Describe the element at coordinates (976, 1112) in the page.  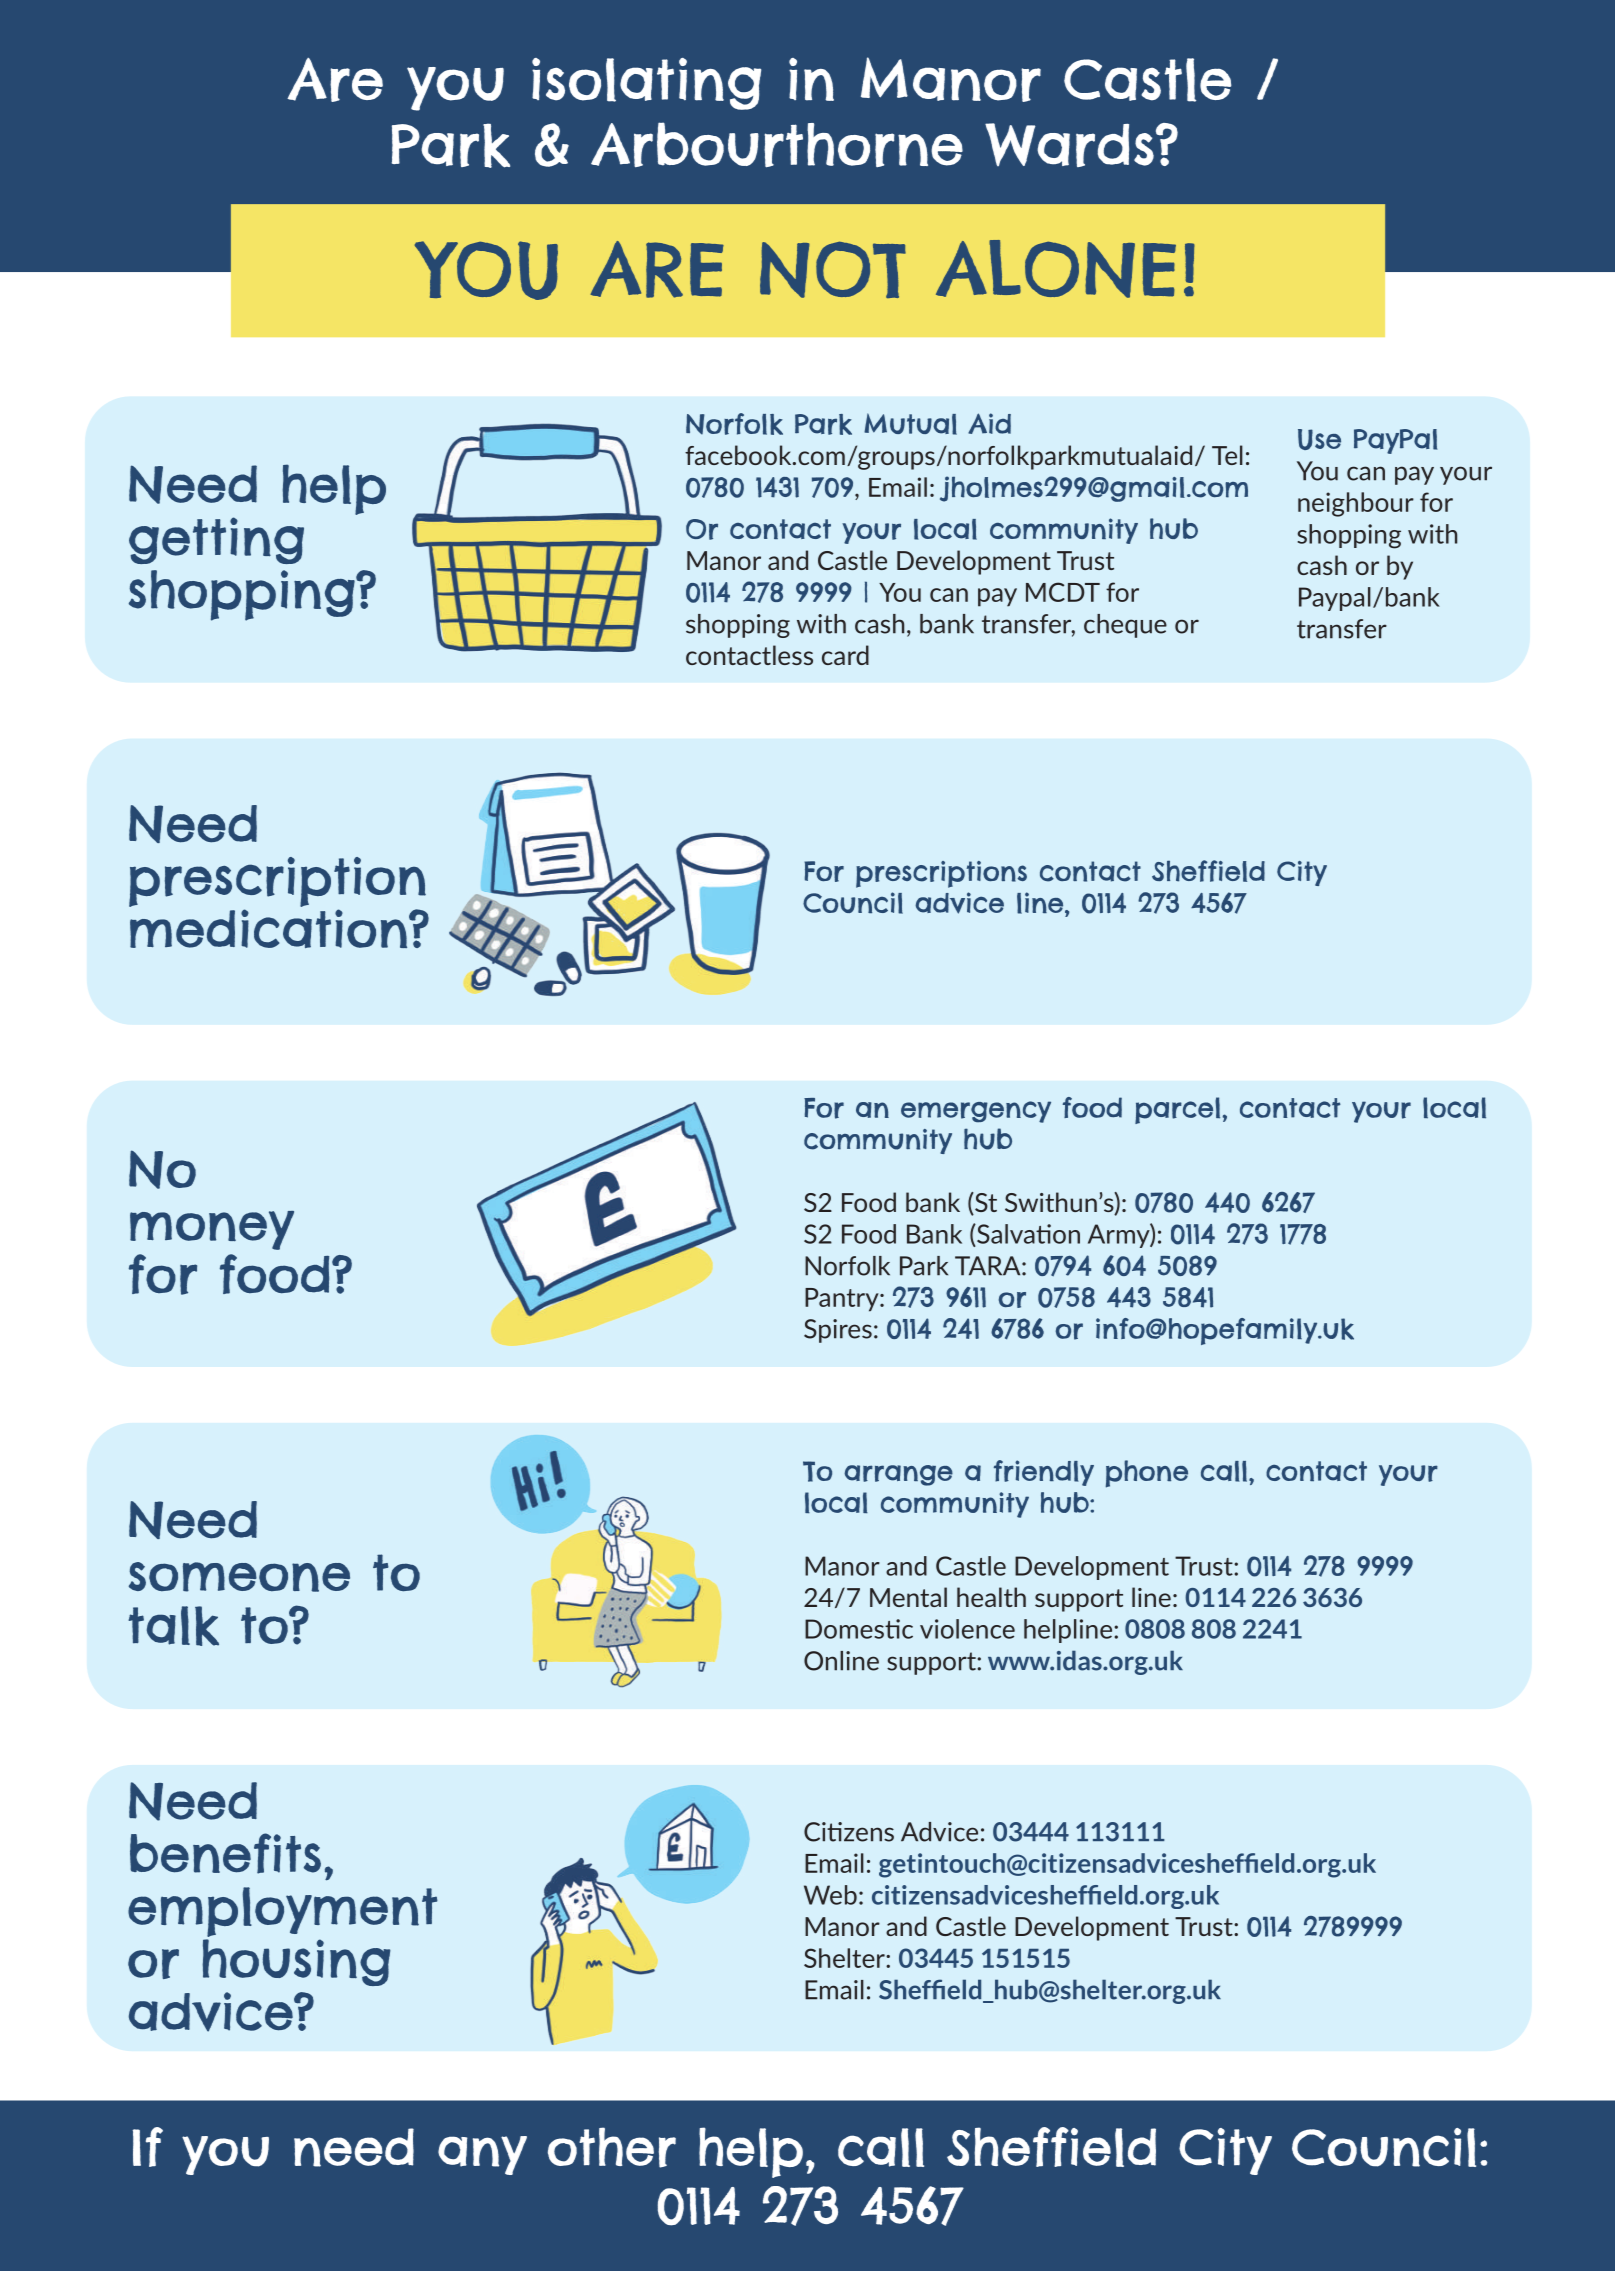
I see `emergency` at that location.
